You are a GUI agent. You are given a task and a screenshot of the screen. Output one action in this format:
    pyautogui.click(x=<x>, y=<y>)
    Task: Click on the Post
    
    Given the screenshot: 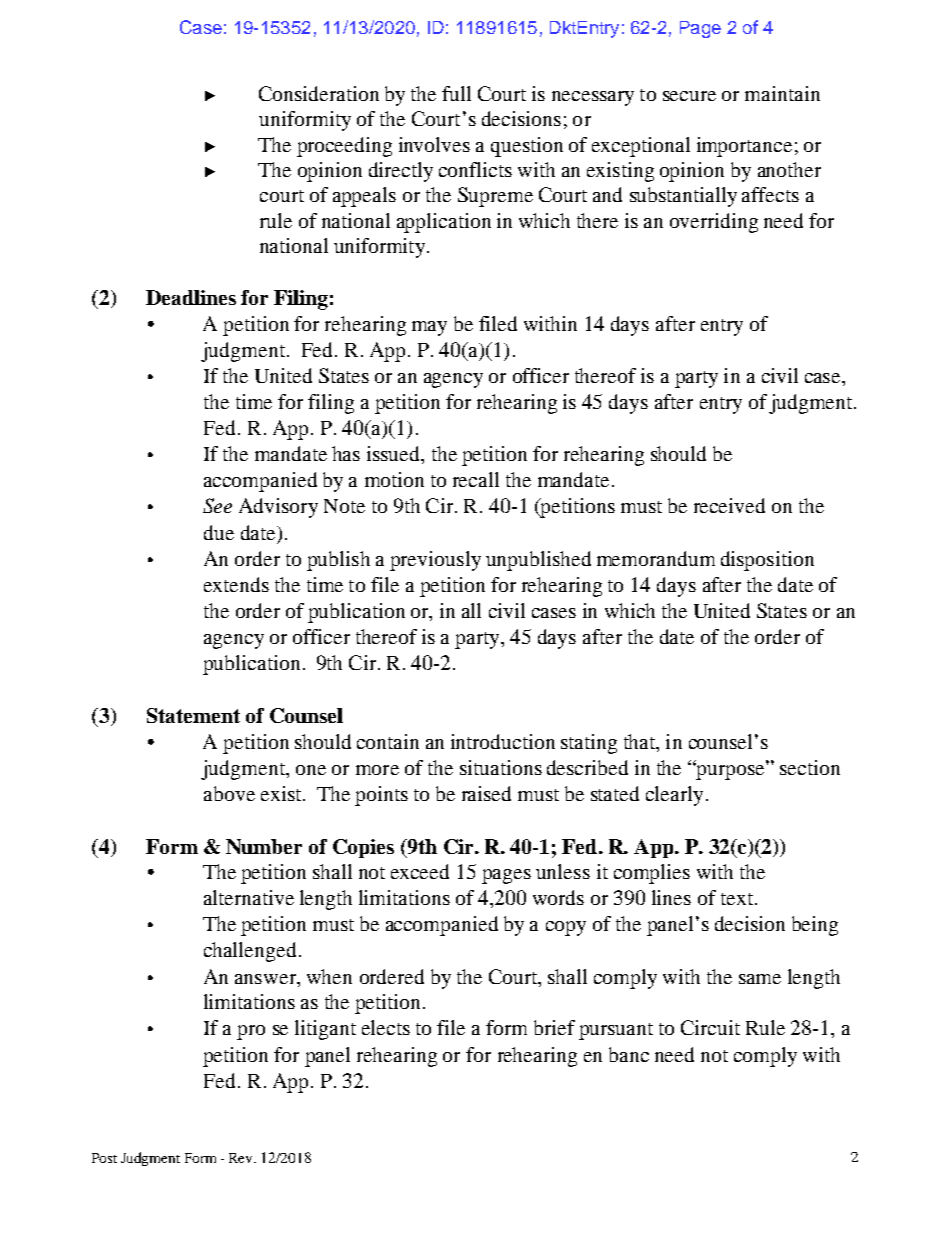 What is the action you would take?
    pyautogui.click(x=104, y=1158)
